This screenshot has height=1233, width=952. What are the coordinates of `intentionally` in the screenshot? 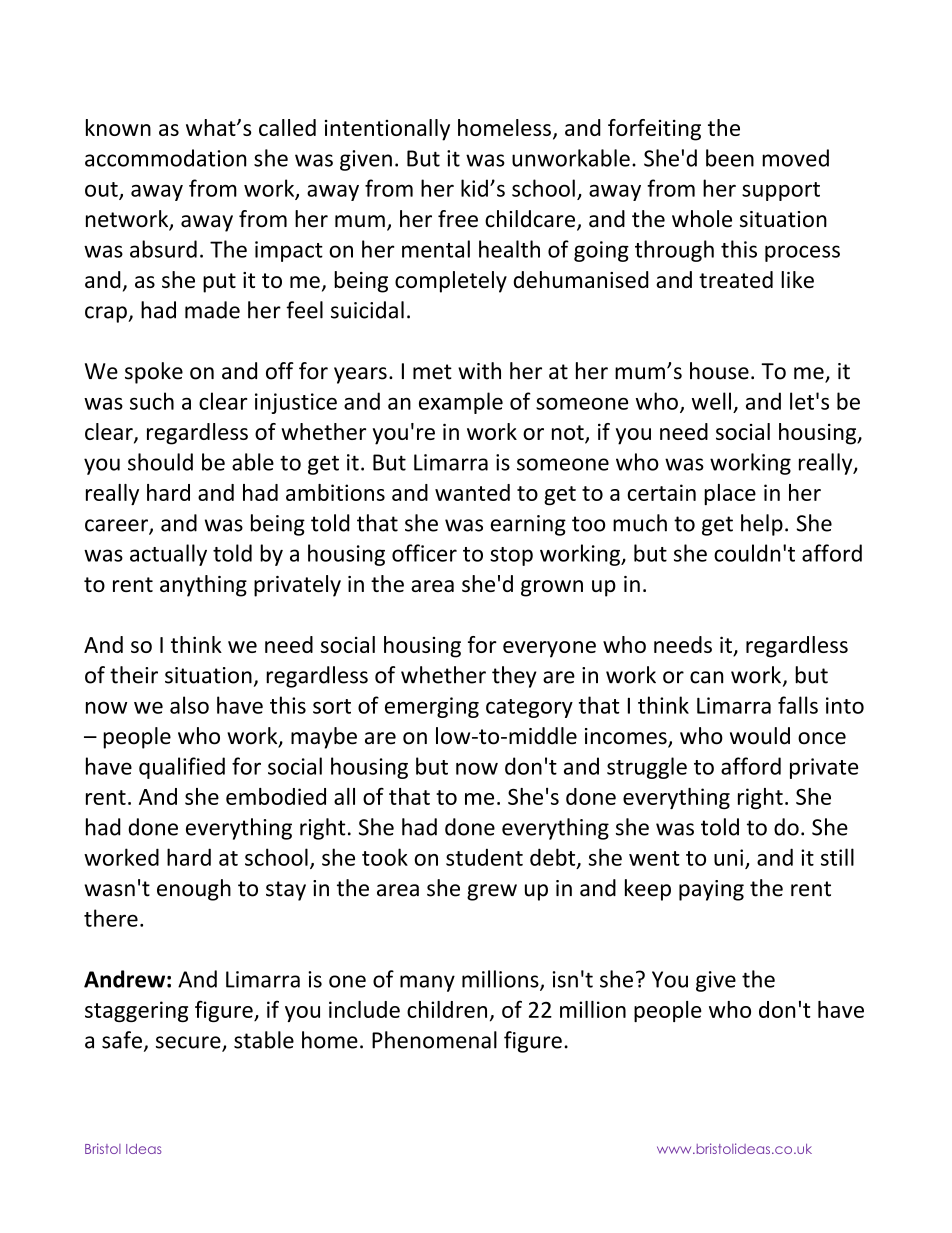 It's located at (387, 130).
